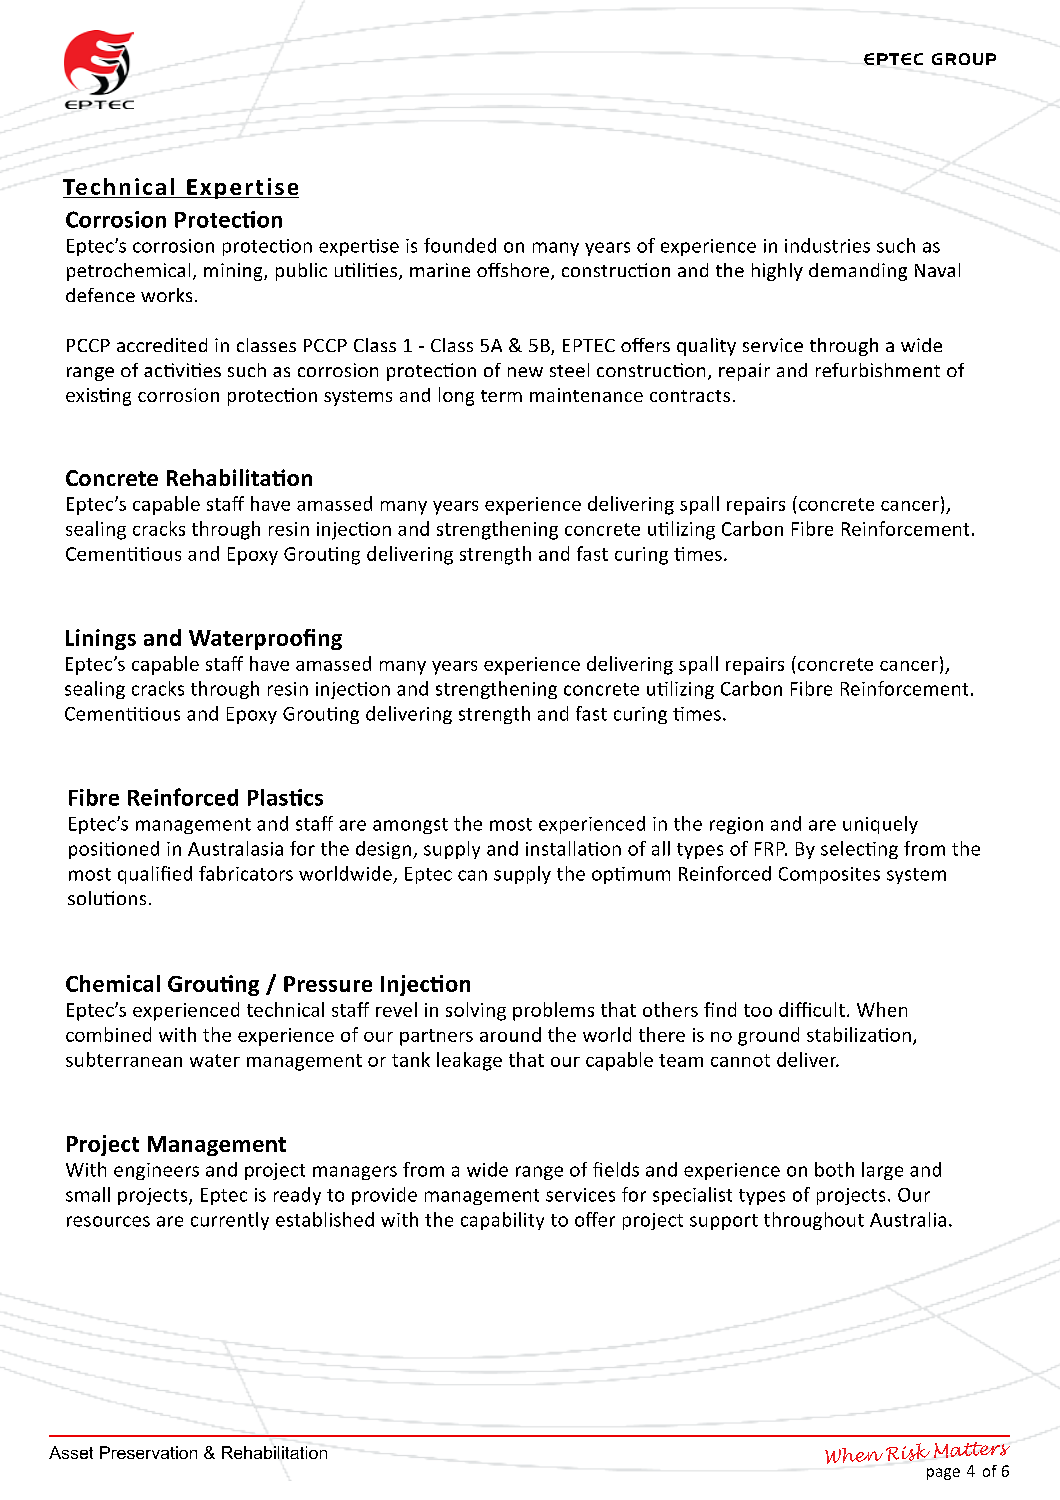 This screenshot has width=1060, height=1500. What do you see at coordinates (812, 1009) in the screenshot?
I see `difficult` at bounding box center [812, 1009].
